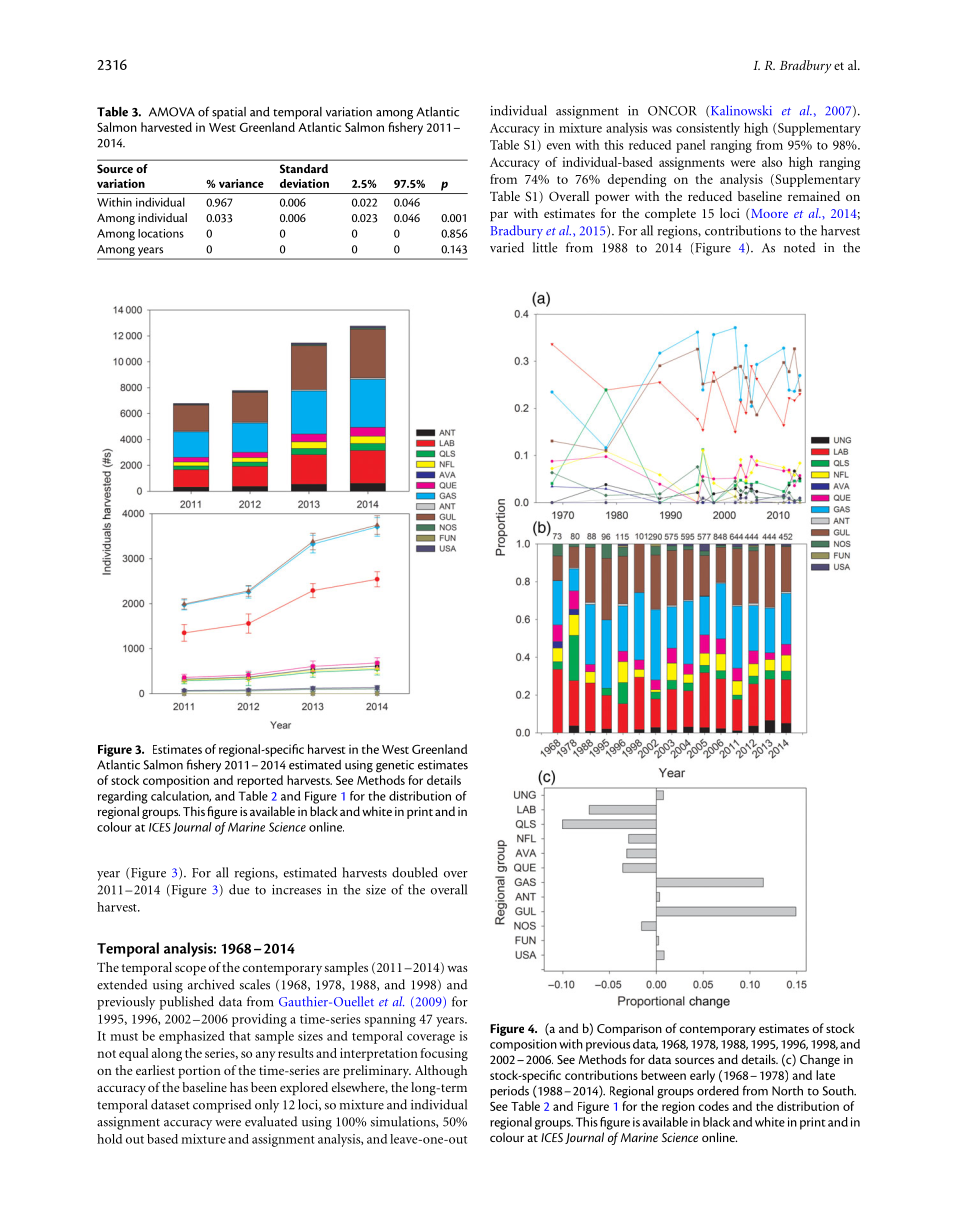 Image resolution: width=953 pixels, height=1232 pixels. Describe the element at coordinates (229, 113) in the page. I see `spatial` at that location.
